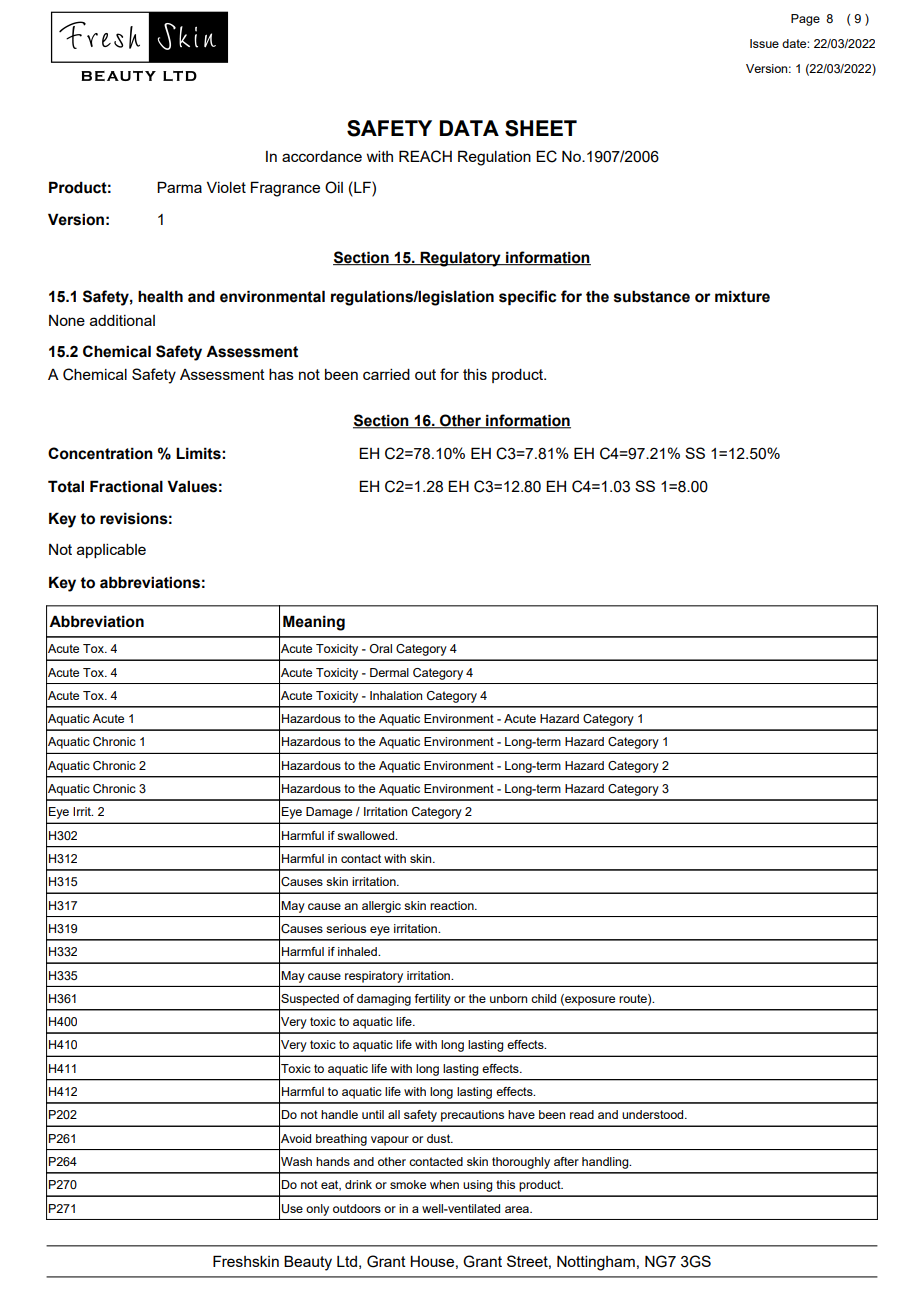 The image size is (924, 1308). What do you see at coordinates (367, 835) in the screenshot?
I see `swallowed` at bounding box center [367, 835].
